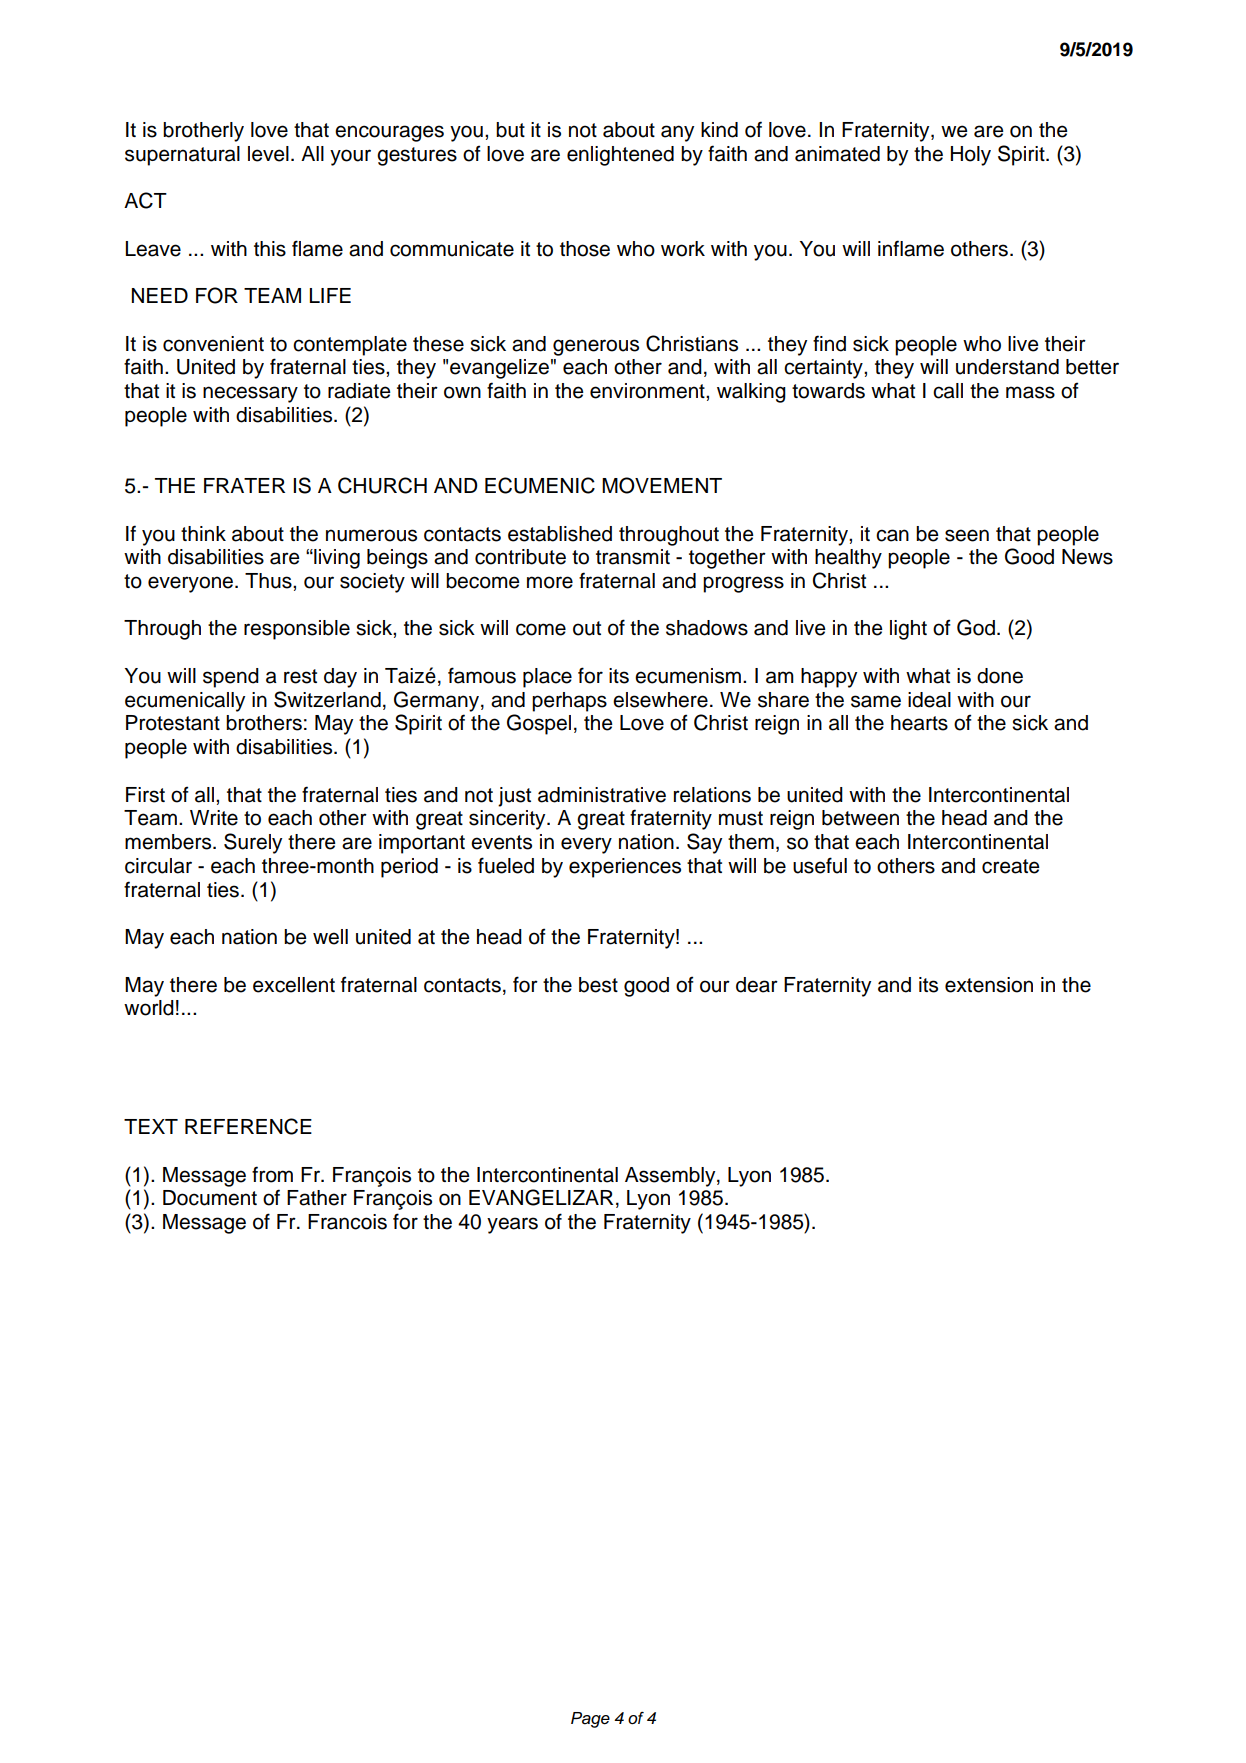 The image size is (1246, 1763). Describe the element at coordinates (585, 249) in the document. I see `those` at that location.
